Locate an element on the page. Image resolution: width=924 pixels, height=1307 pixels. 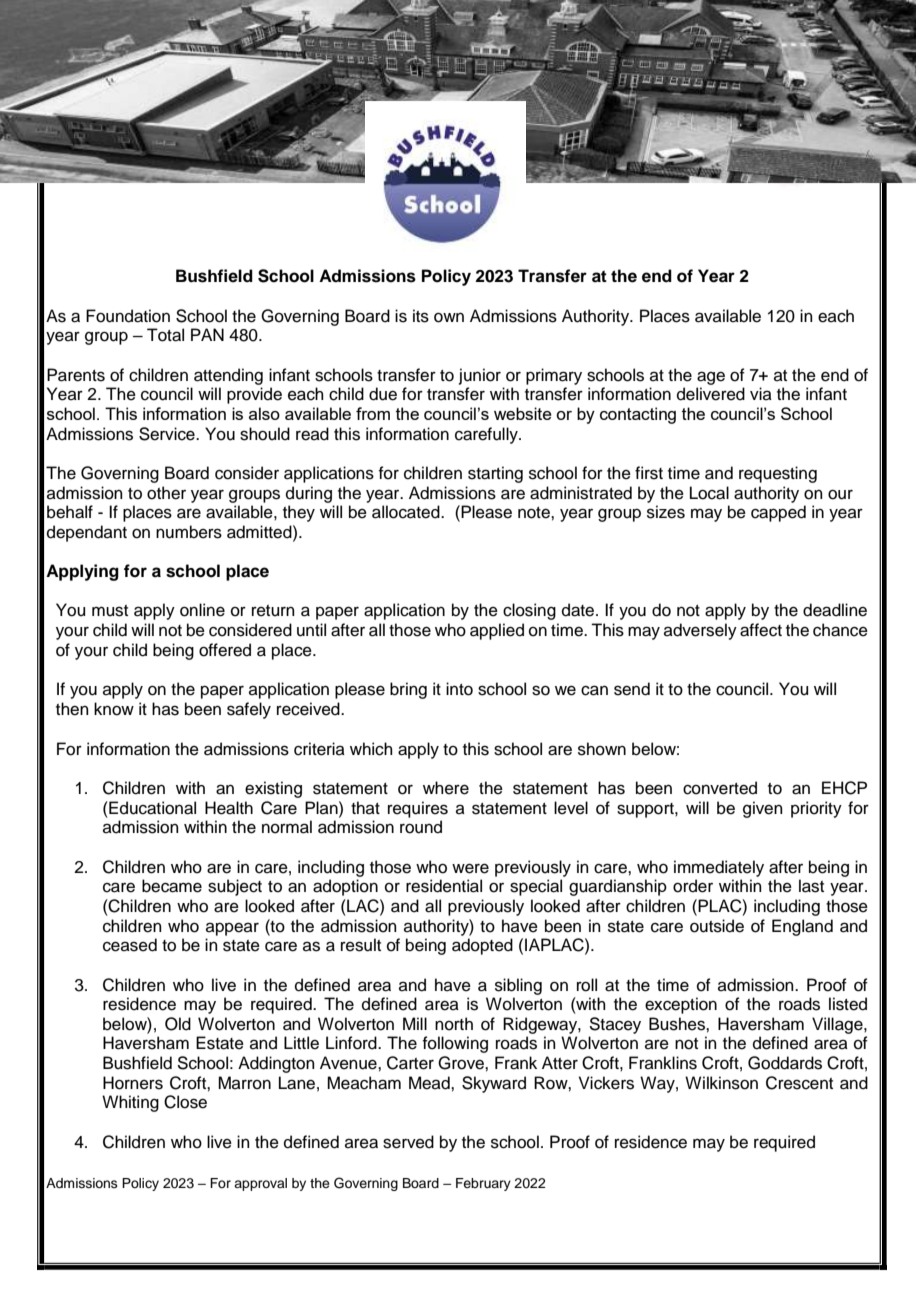
allocated is located at coordinates (407, 512).
